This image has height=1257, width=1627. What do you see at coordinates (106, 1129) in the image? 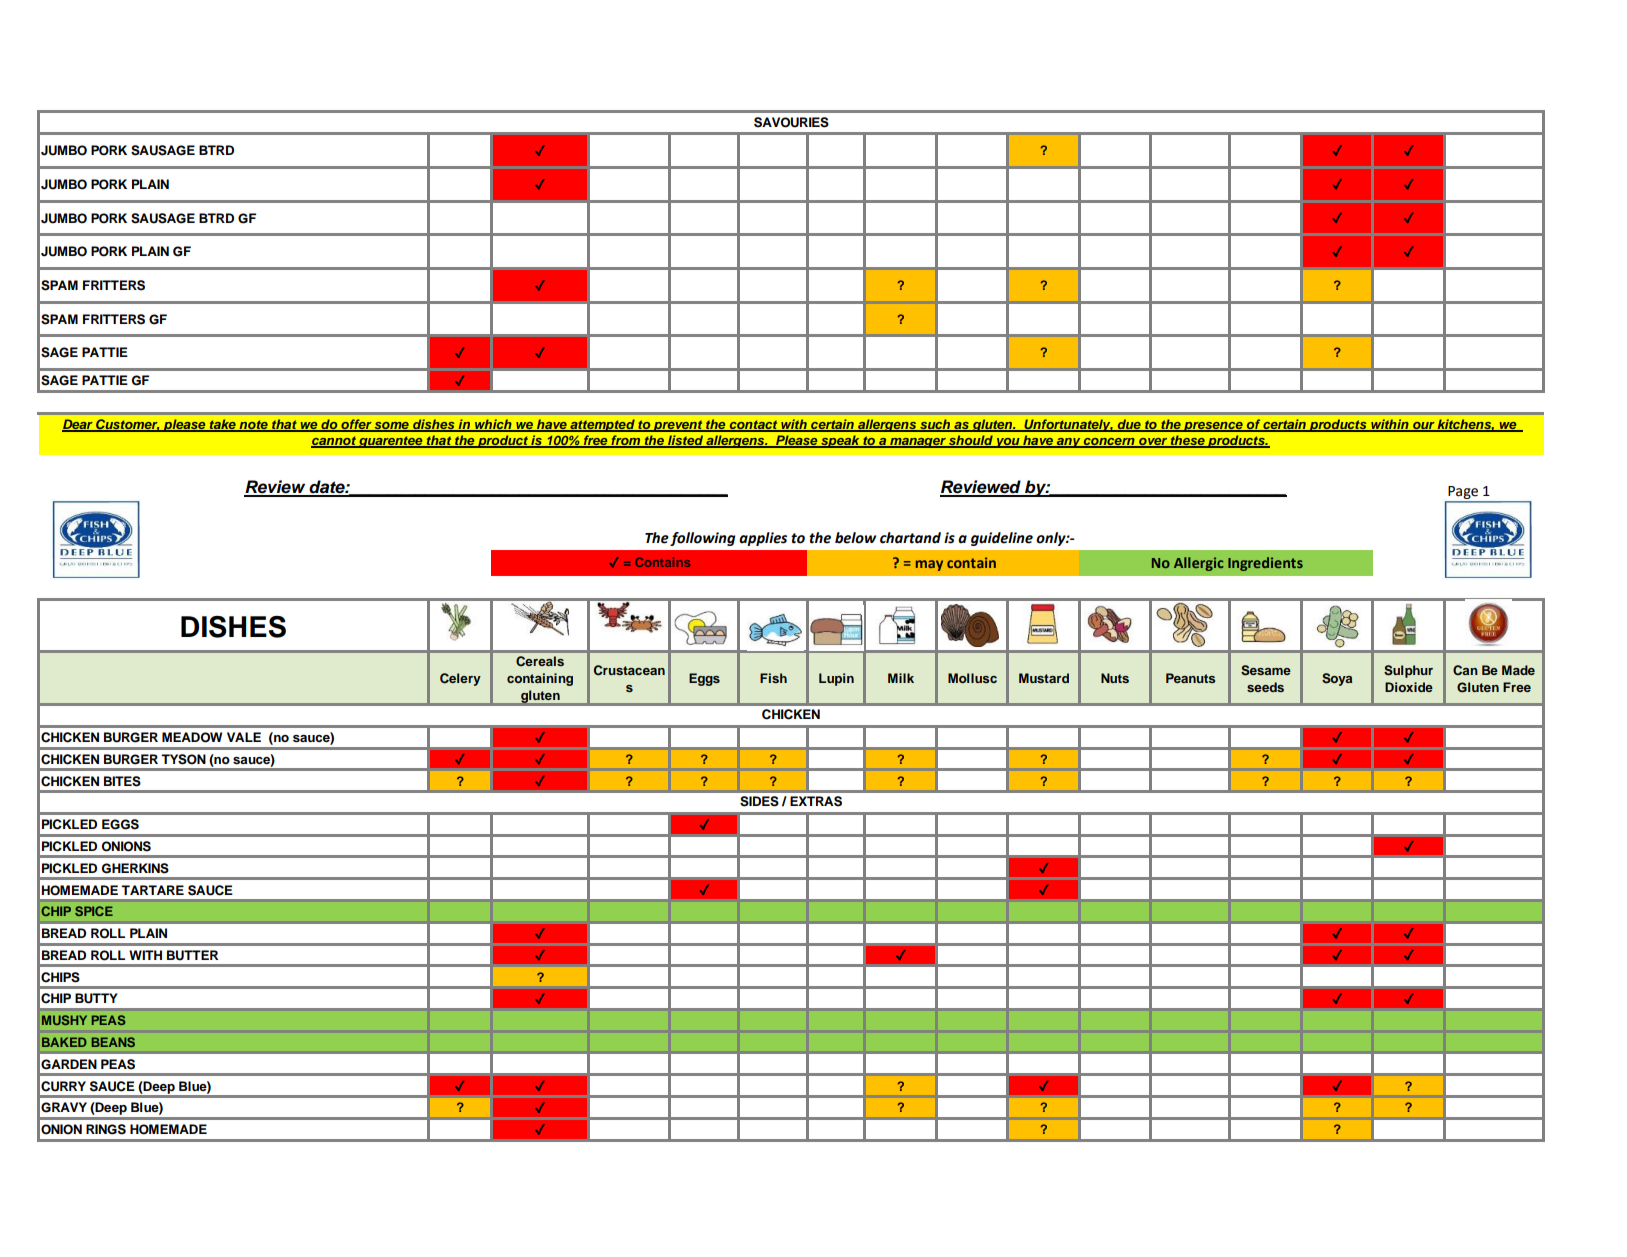
I see `RINGS` at bounding box center [106, 1129].
